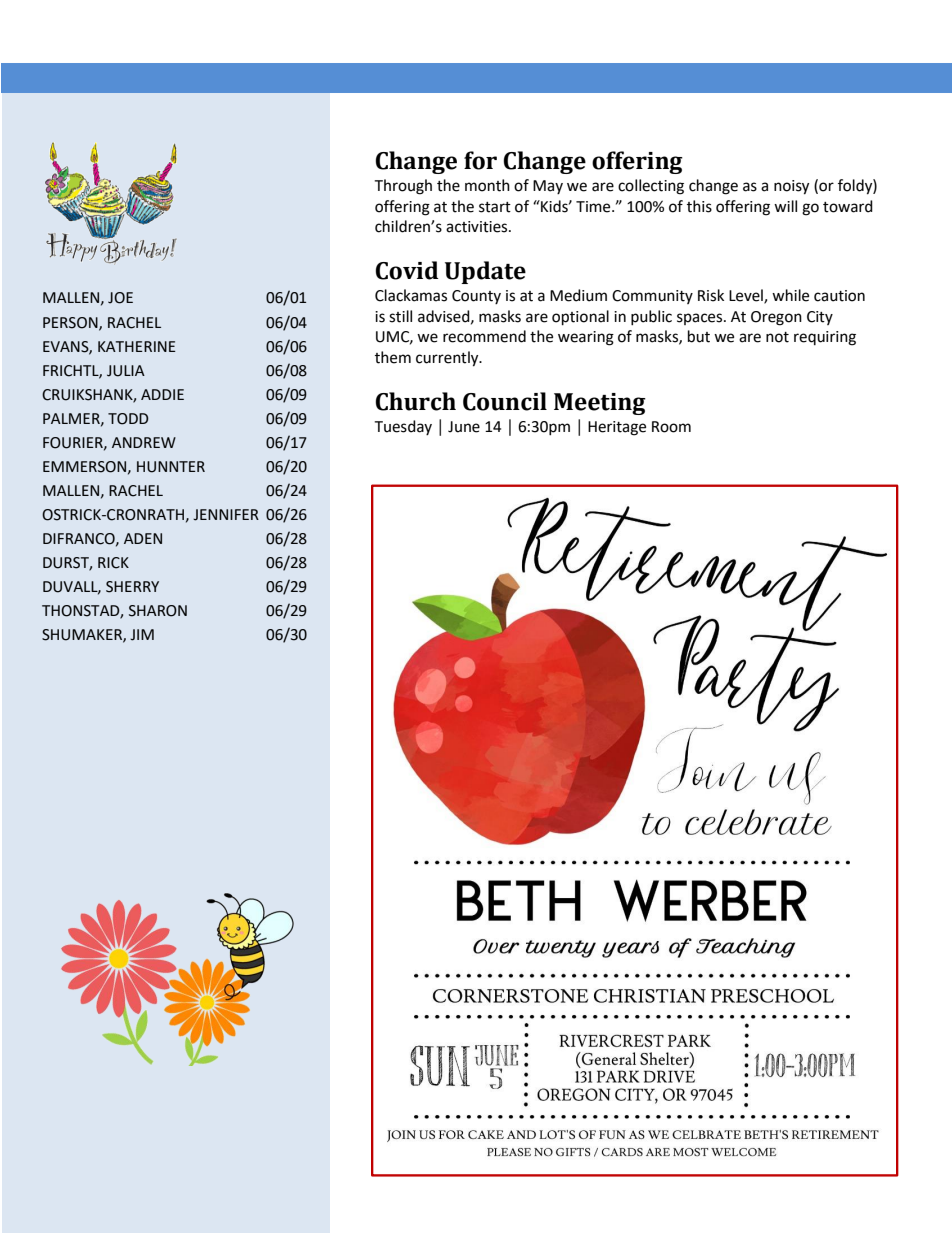 This screenshot has width=952, height=1233. I want to click on Level, so click(747, 296).
